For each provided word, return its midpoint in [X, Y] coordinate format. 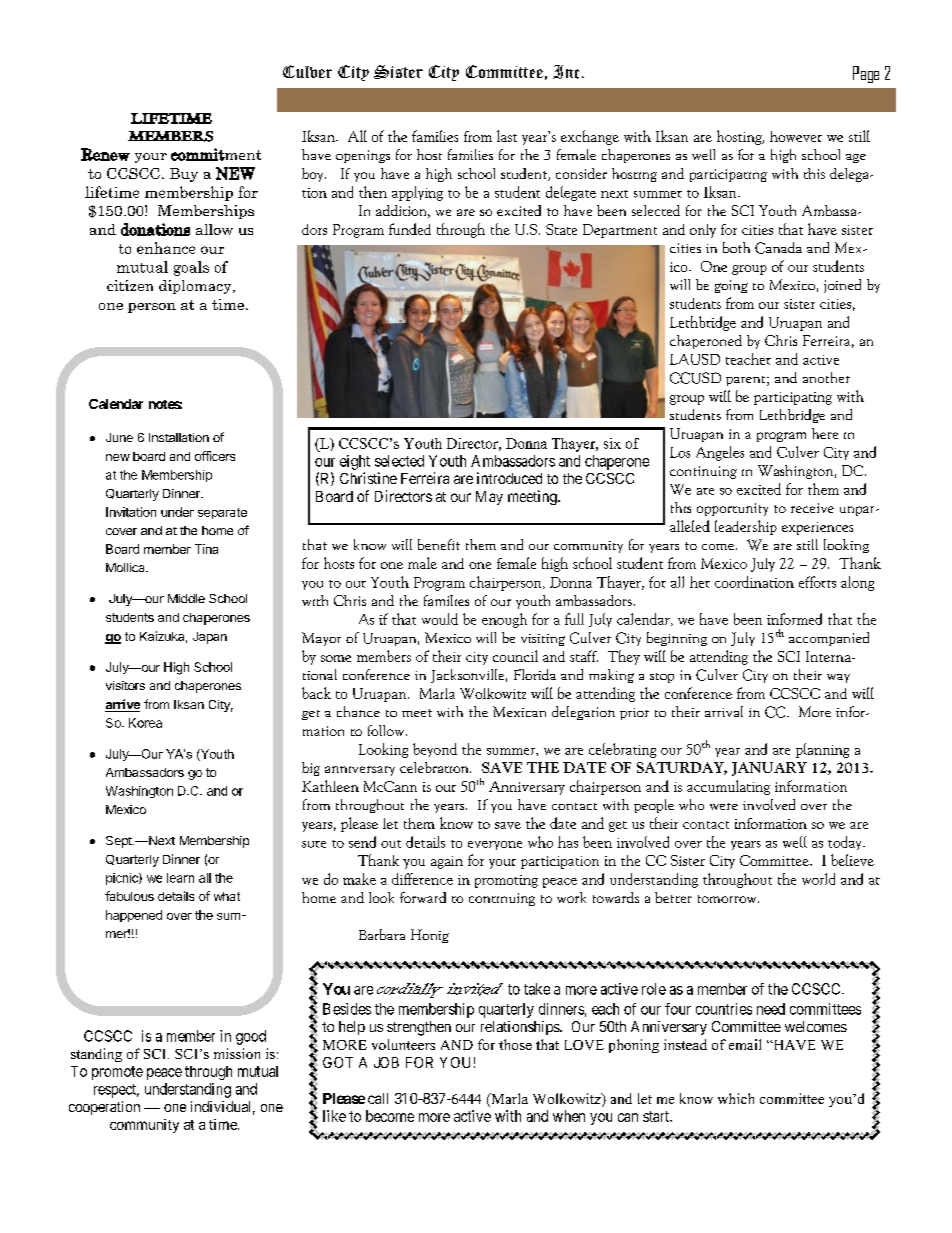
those [515, 1044]
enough [504, 620]
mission [237, 1053]
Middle [186, 598]
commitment [216, 154]
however [796, 136]
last [507, 136]
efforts [817, 582]
